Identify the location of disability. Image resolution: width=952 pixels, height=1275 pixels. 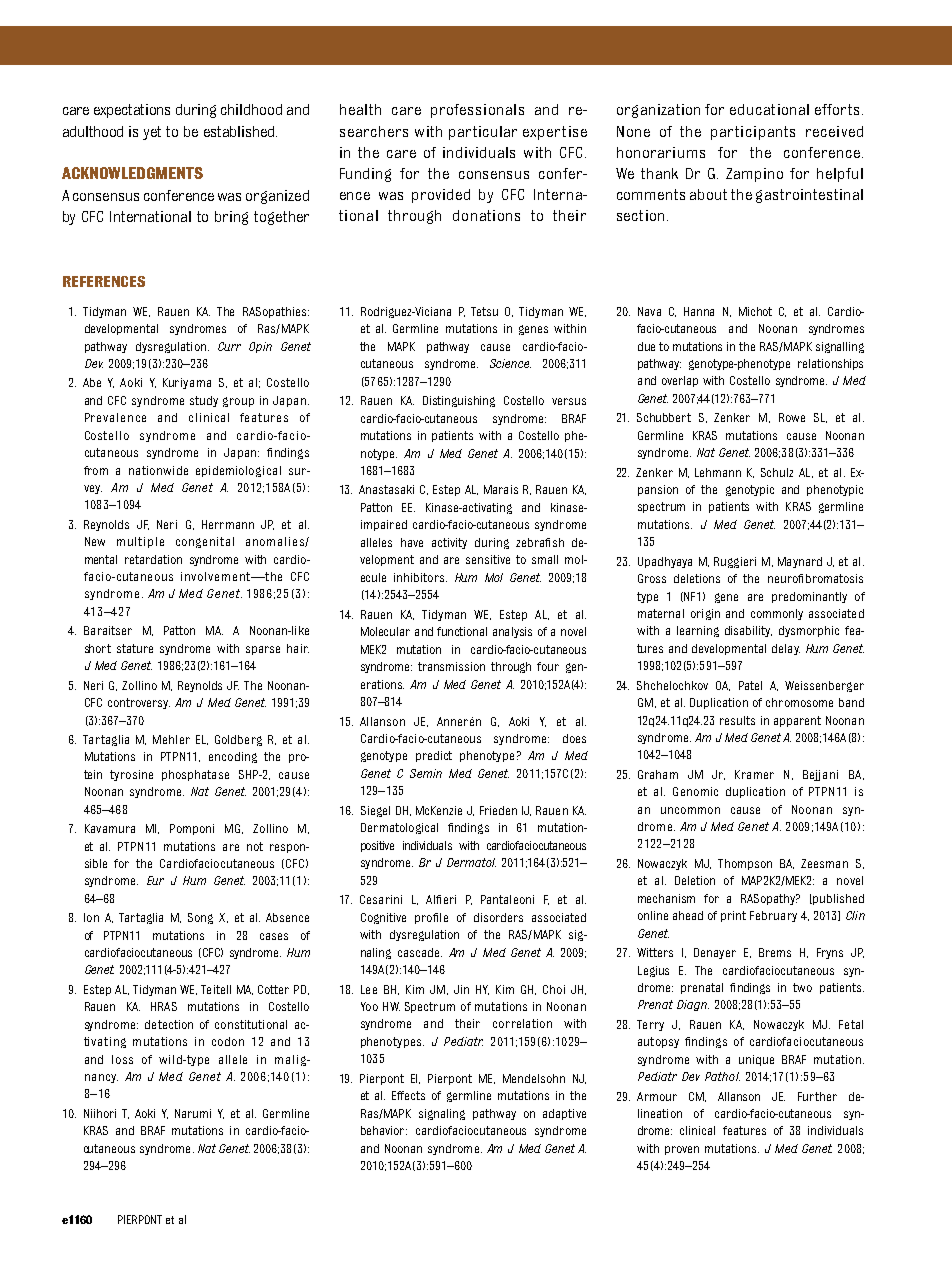
(748, 631).
